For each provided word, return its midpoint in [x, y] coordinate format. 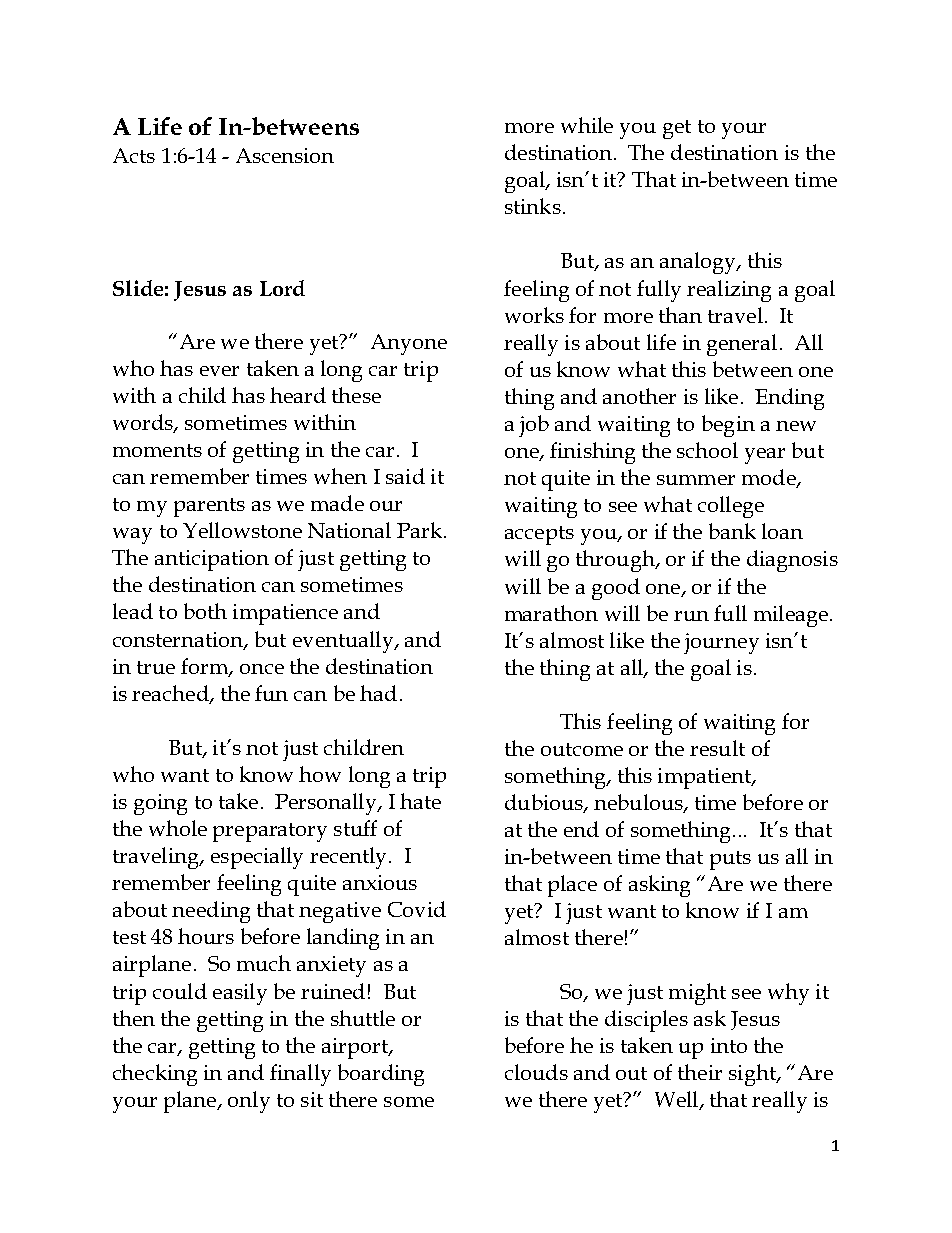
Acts [134, 155]
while [587, 125]
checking [155, 1075]
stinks [533, 206]
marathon [551, 613]
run [691, 616]
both [205, 611]
